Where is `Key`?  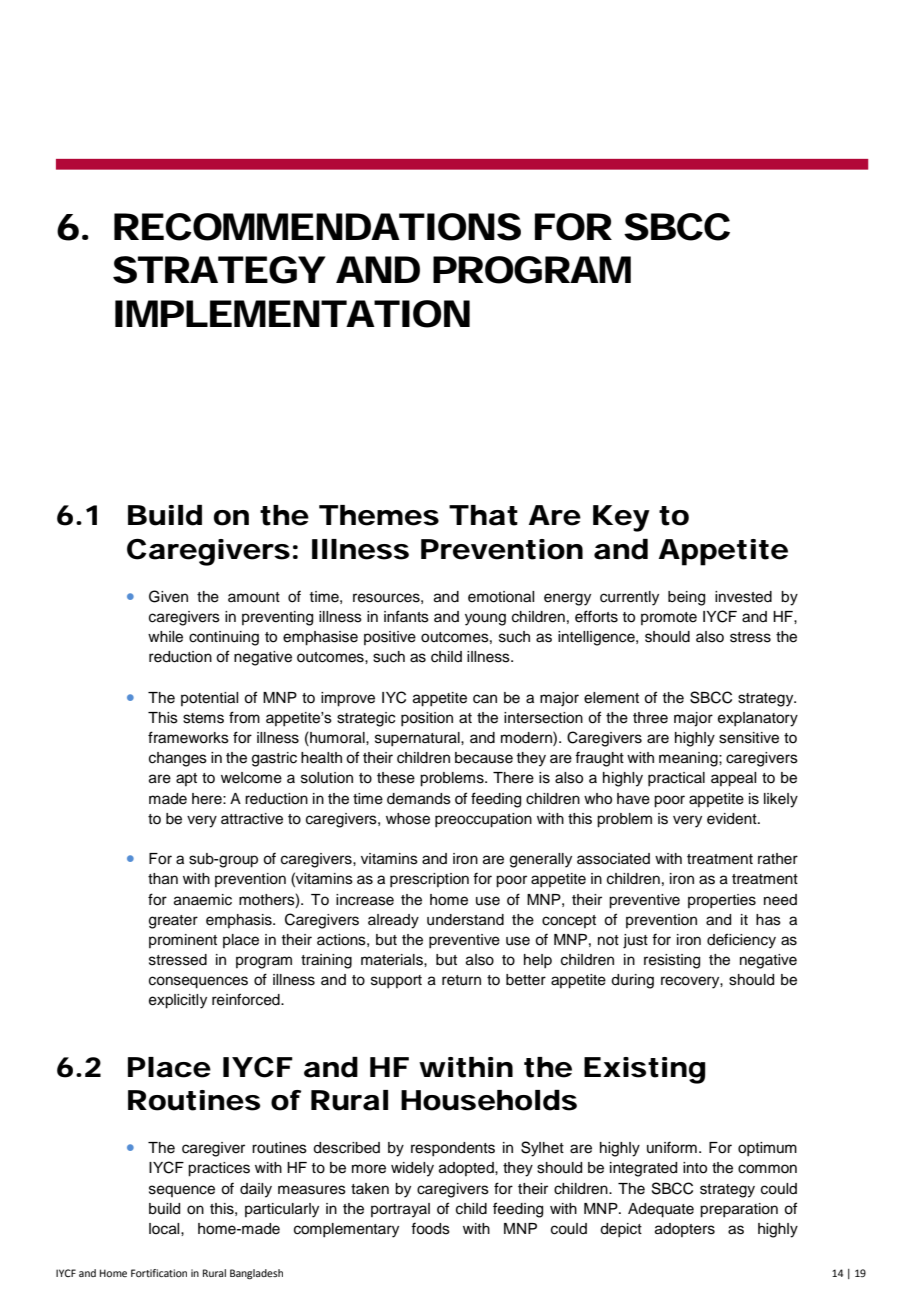
Key is located at coordinates (621, 518).
